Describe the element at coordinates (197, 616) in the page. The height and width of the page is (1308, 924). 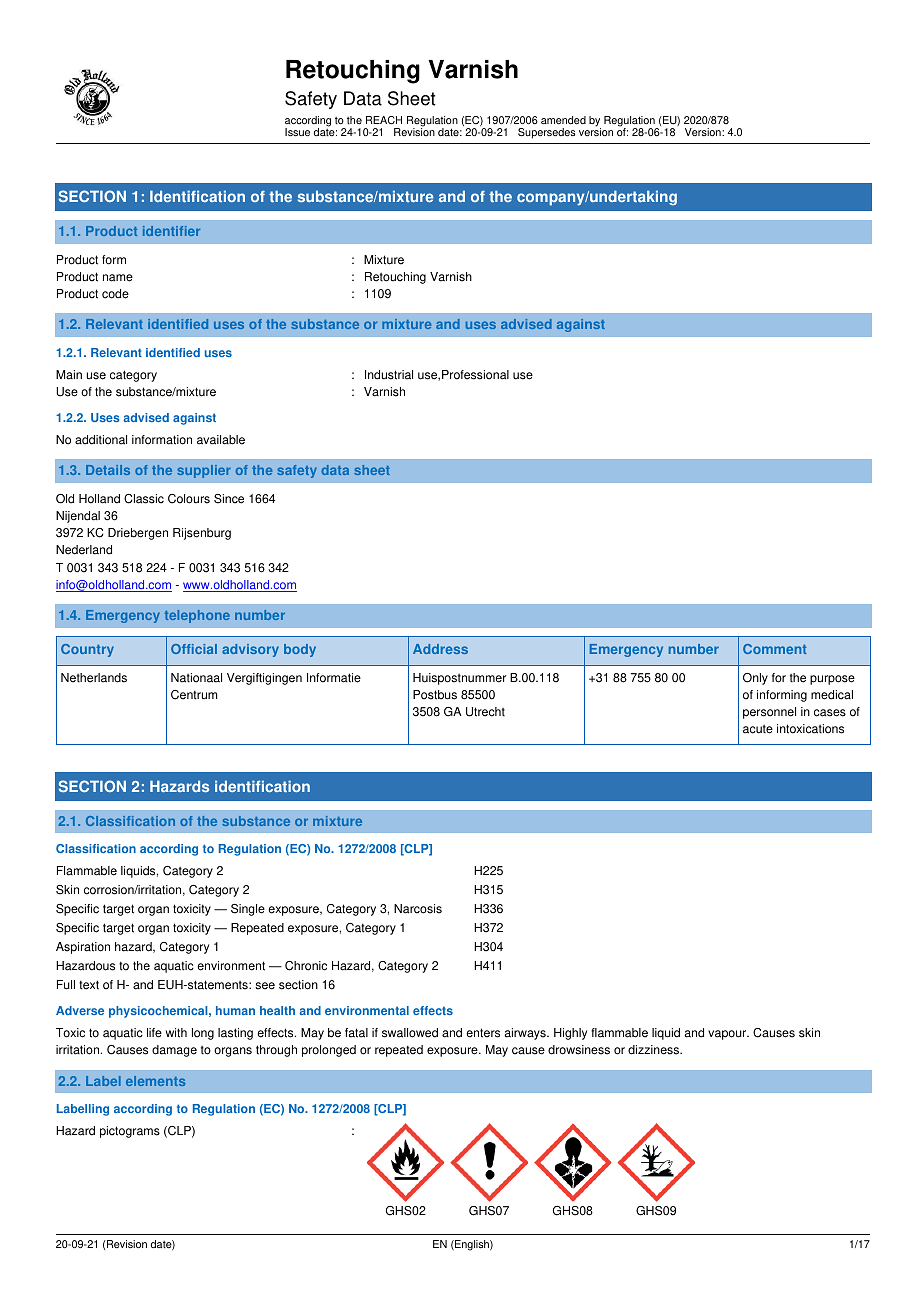
I see `telephone` at that location.
